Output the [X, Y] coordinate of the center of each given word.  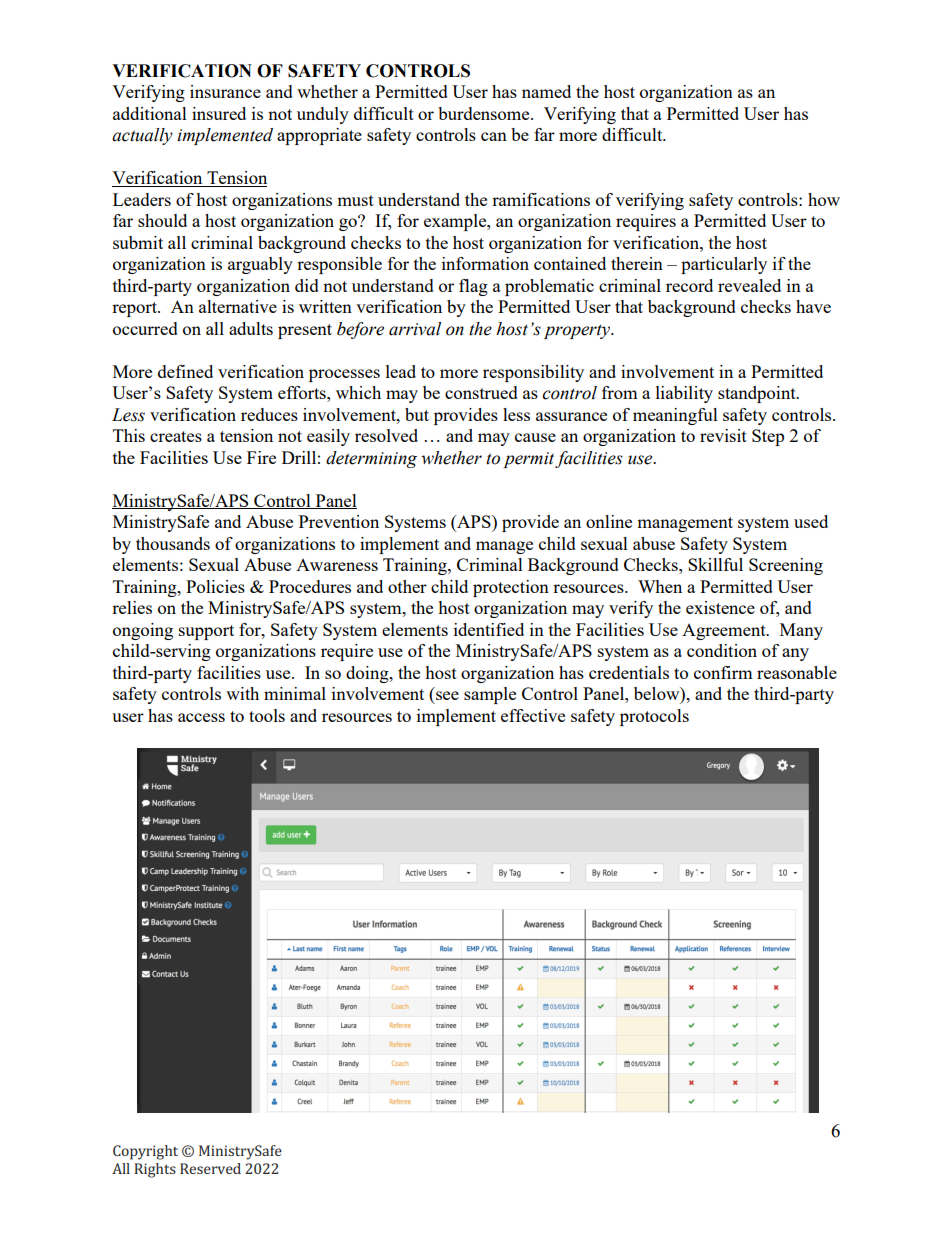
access [201, 717]
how [824, 199]
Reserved [210, 1168]
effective [533, 715]
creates [176, 436]
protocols [654, 717]
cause [535, 437]
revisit [723, 435]
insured [219, 113]
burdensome [485, 113]
